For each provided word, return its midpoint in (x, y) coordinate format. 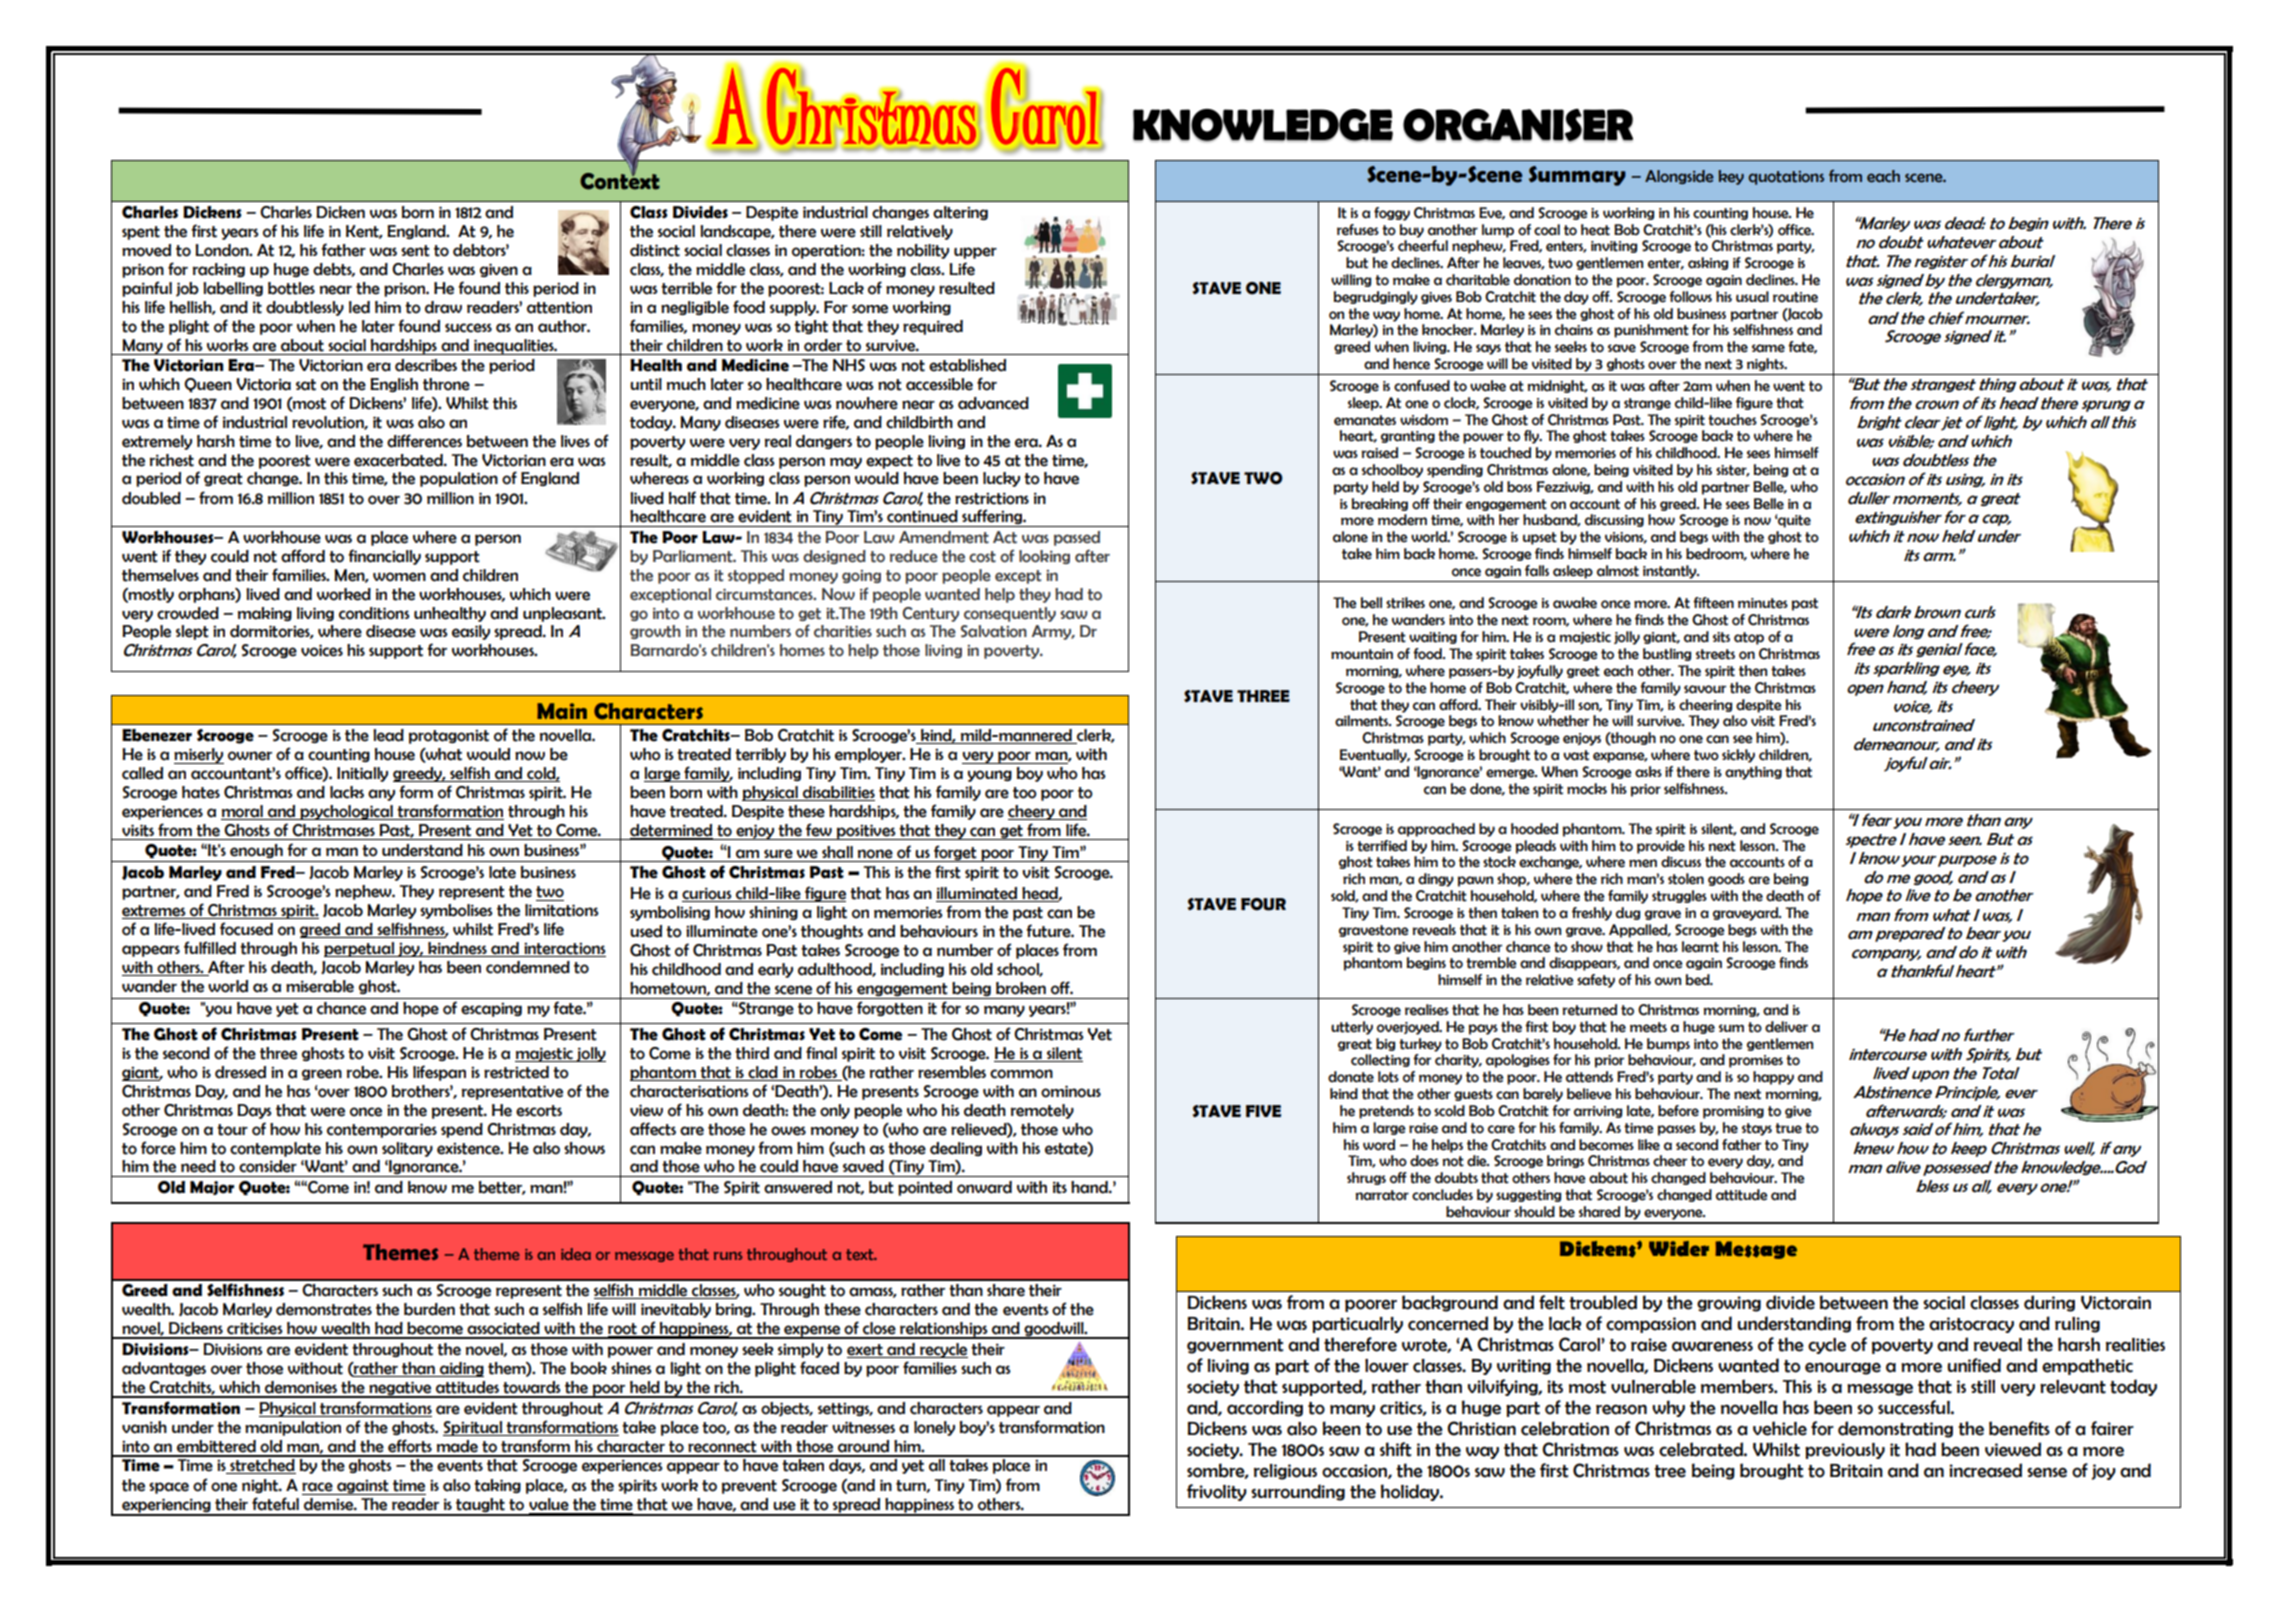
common (1021, 1074)
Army (1053, 632)
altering (960, 213)
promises (1756, 1061)
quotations (1786, 178)
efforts (410, 1446)
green (322, 1074)
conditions (374, 613)
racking (219, 270)
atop (1749, 638)
